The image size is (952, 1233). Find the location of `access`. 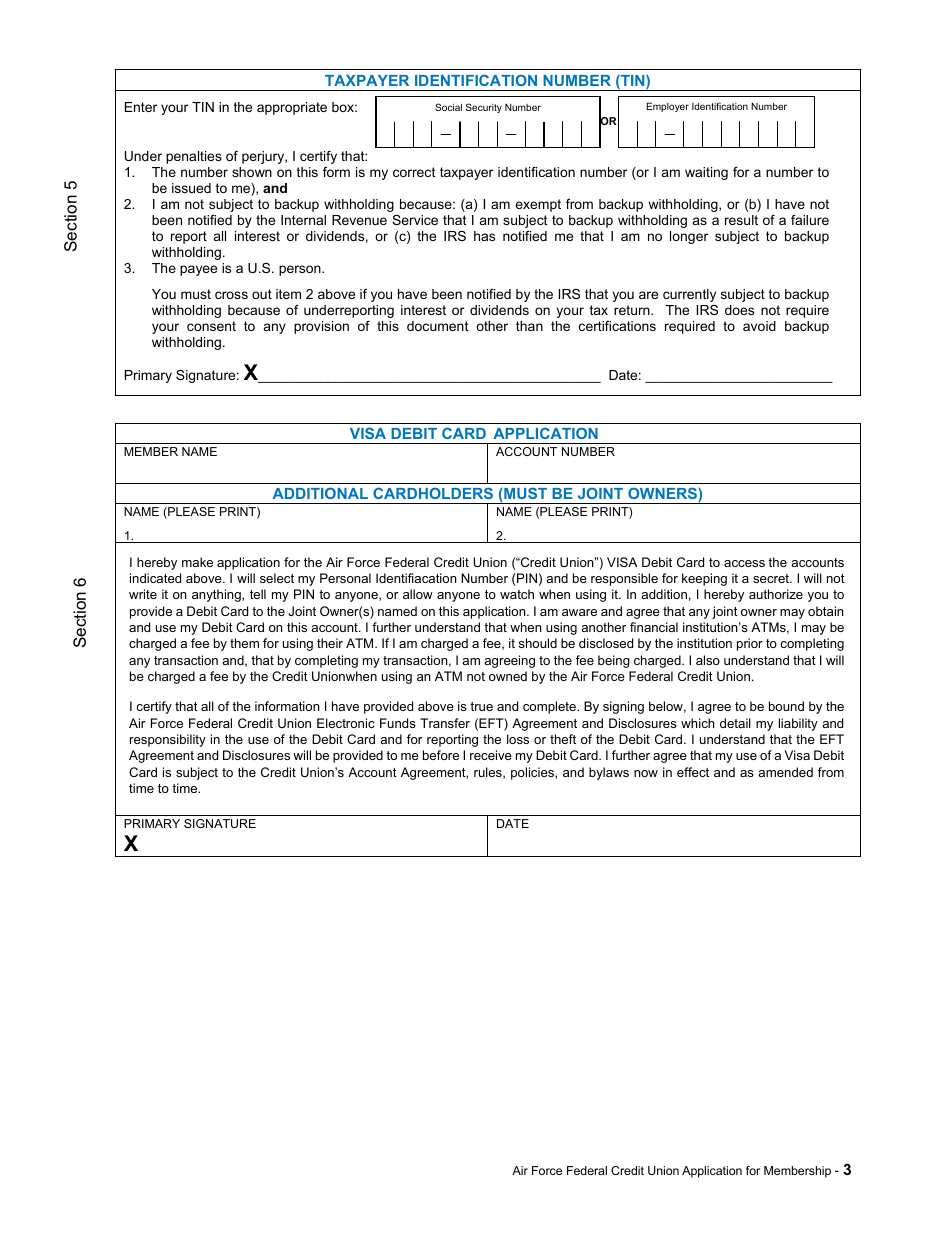

access is located at coordinates (744, 563).
